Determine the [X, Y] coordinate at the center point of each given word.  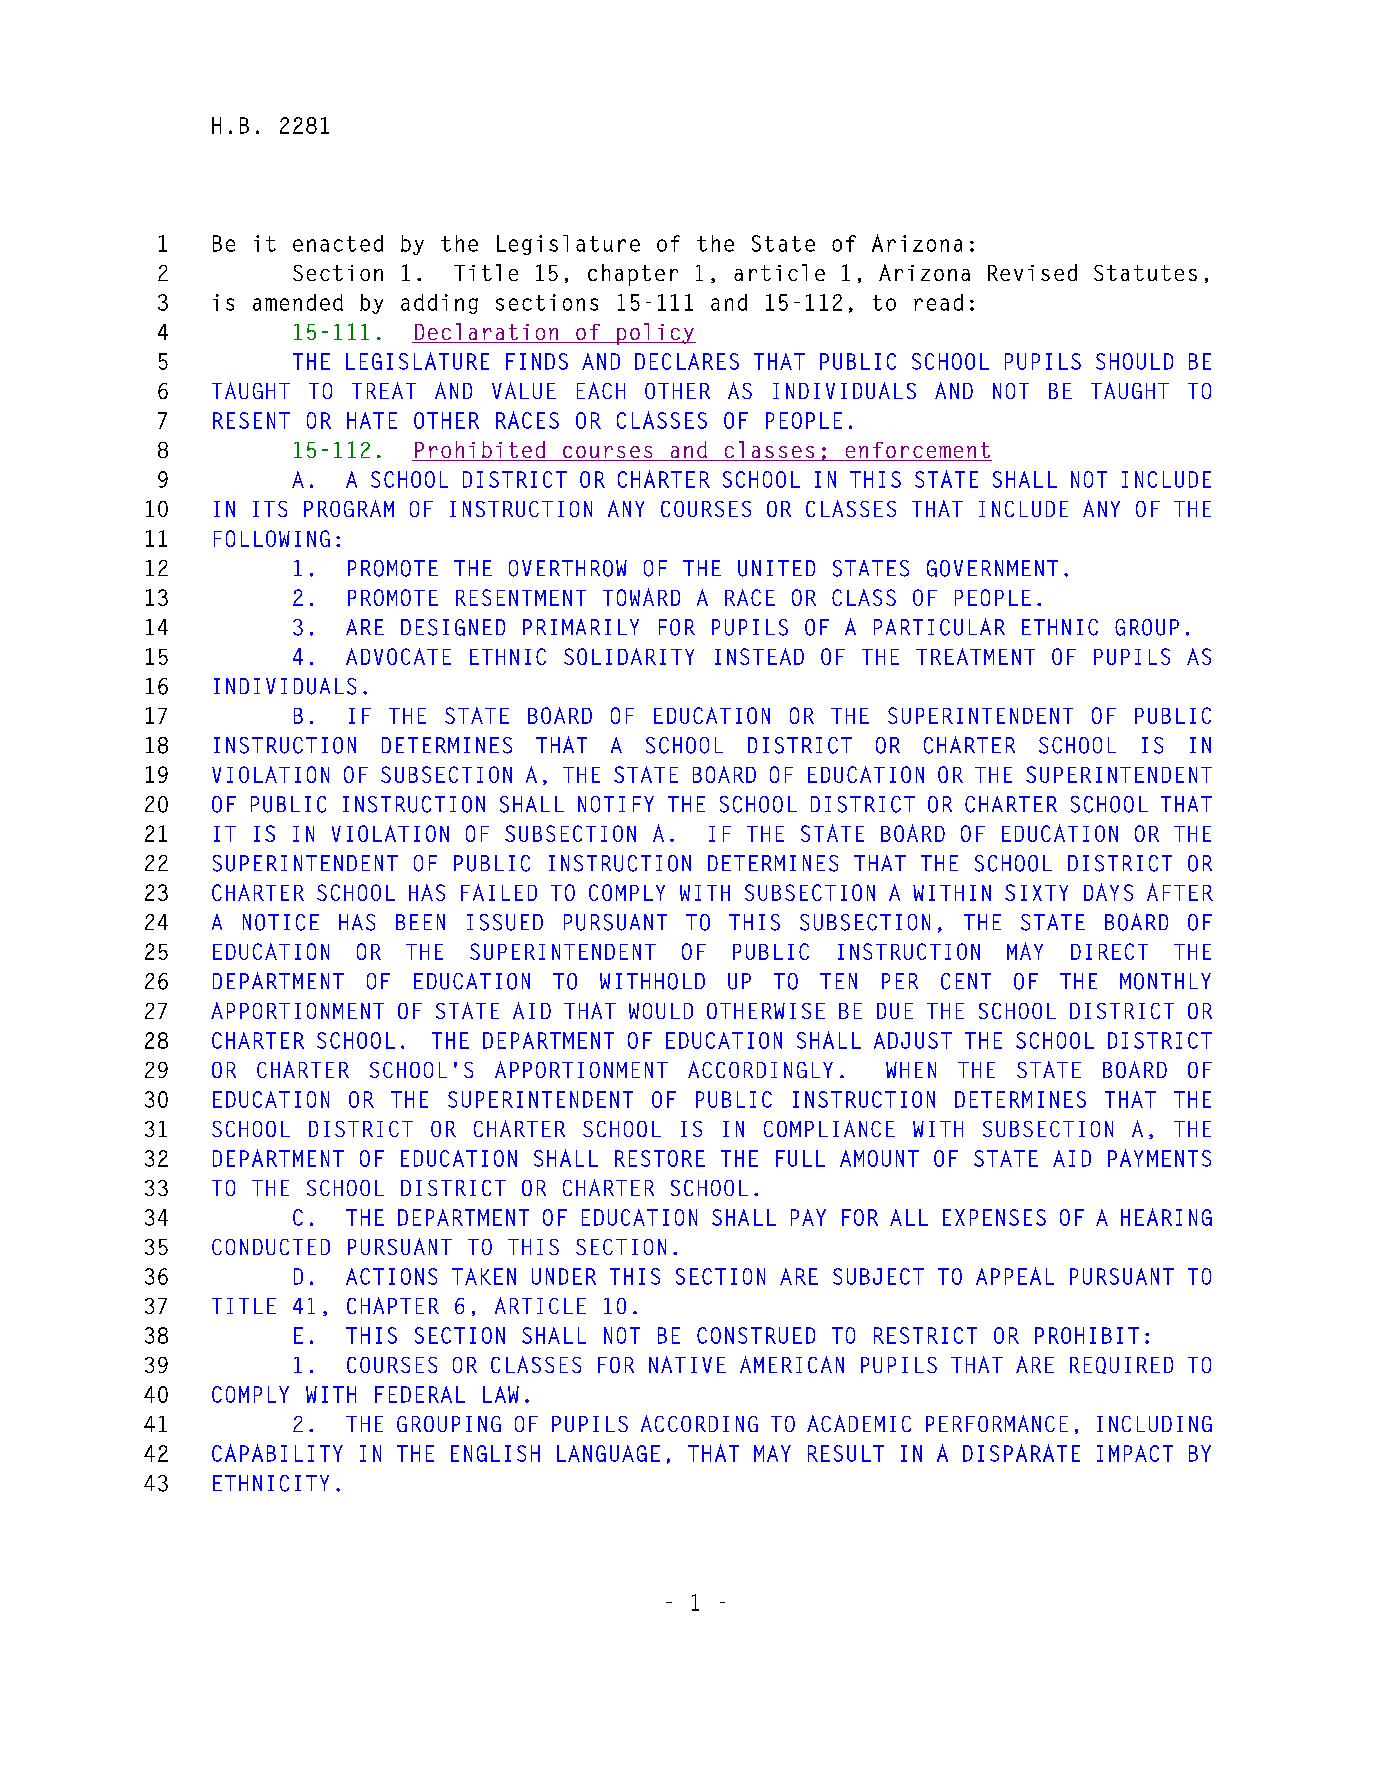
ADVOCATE [398, 656]
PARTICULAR [939, 627]
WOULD [661, 1011]
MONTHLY [1165, 981]
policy [655, 334]
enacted [338, 243]
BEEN [420, 922]
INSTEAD [759, 656]
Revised [1032, 272]
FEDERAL [420, 1394]
